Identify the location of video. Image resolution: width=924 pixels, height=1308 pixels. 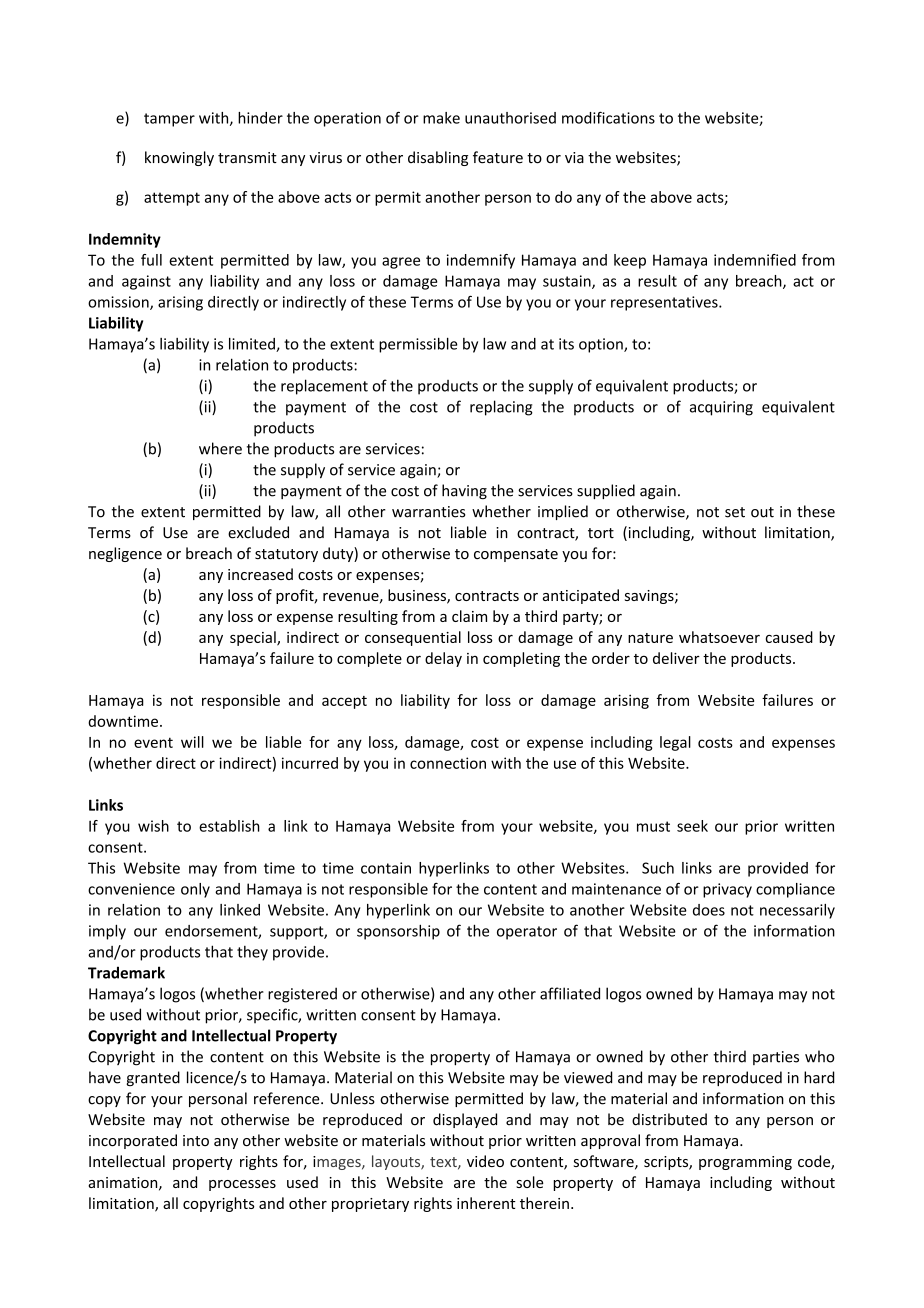
(485, 1161).
